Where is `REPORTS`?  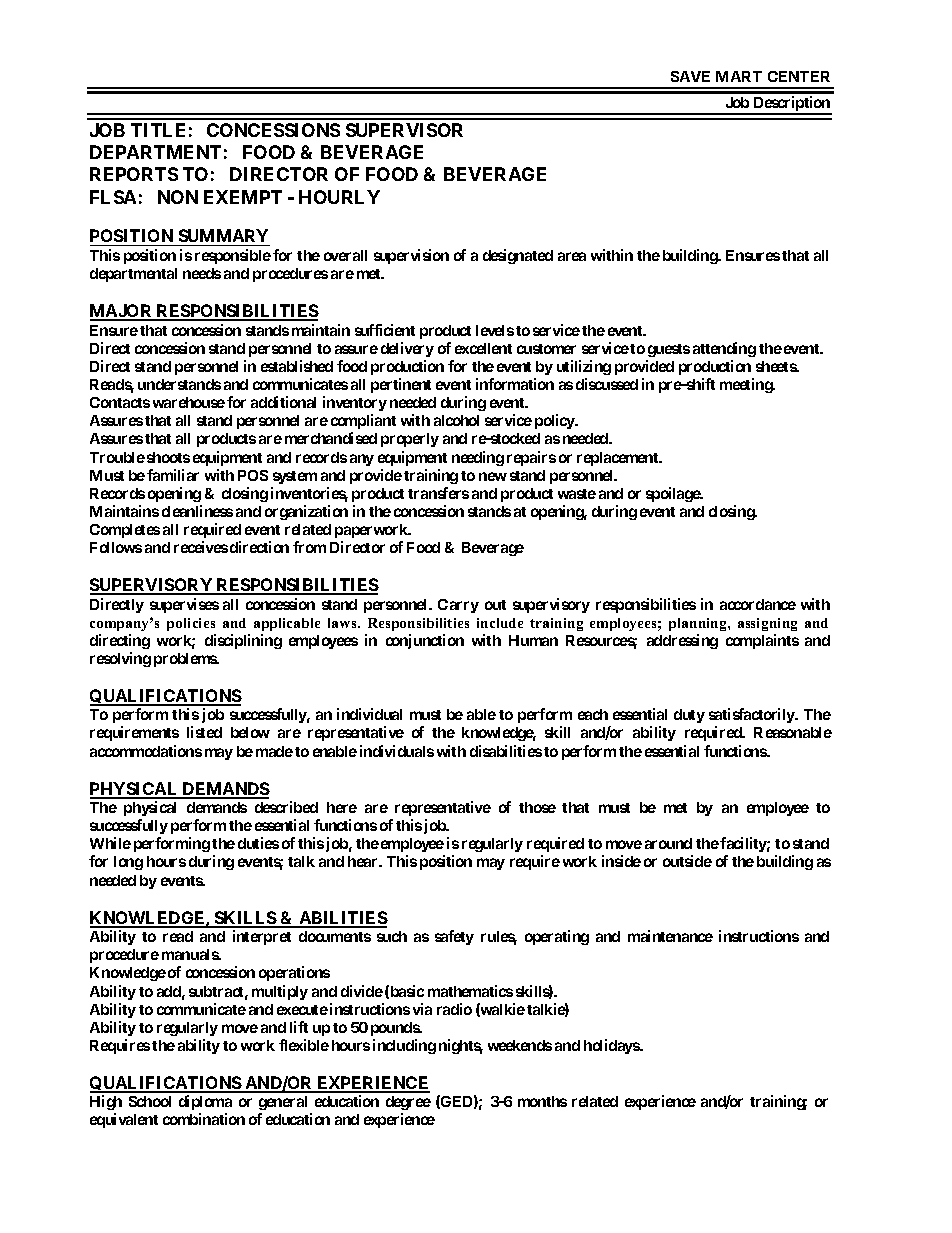
REPORTS is located at coordinates (134, 174).
